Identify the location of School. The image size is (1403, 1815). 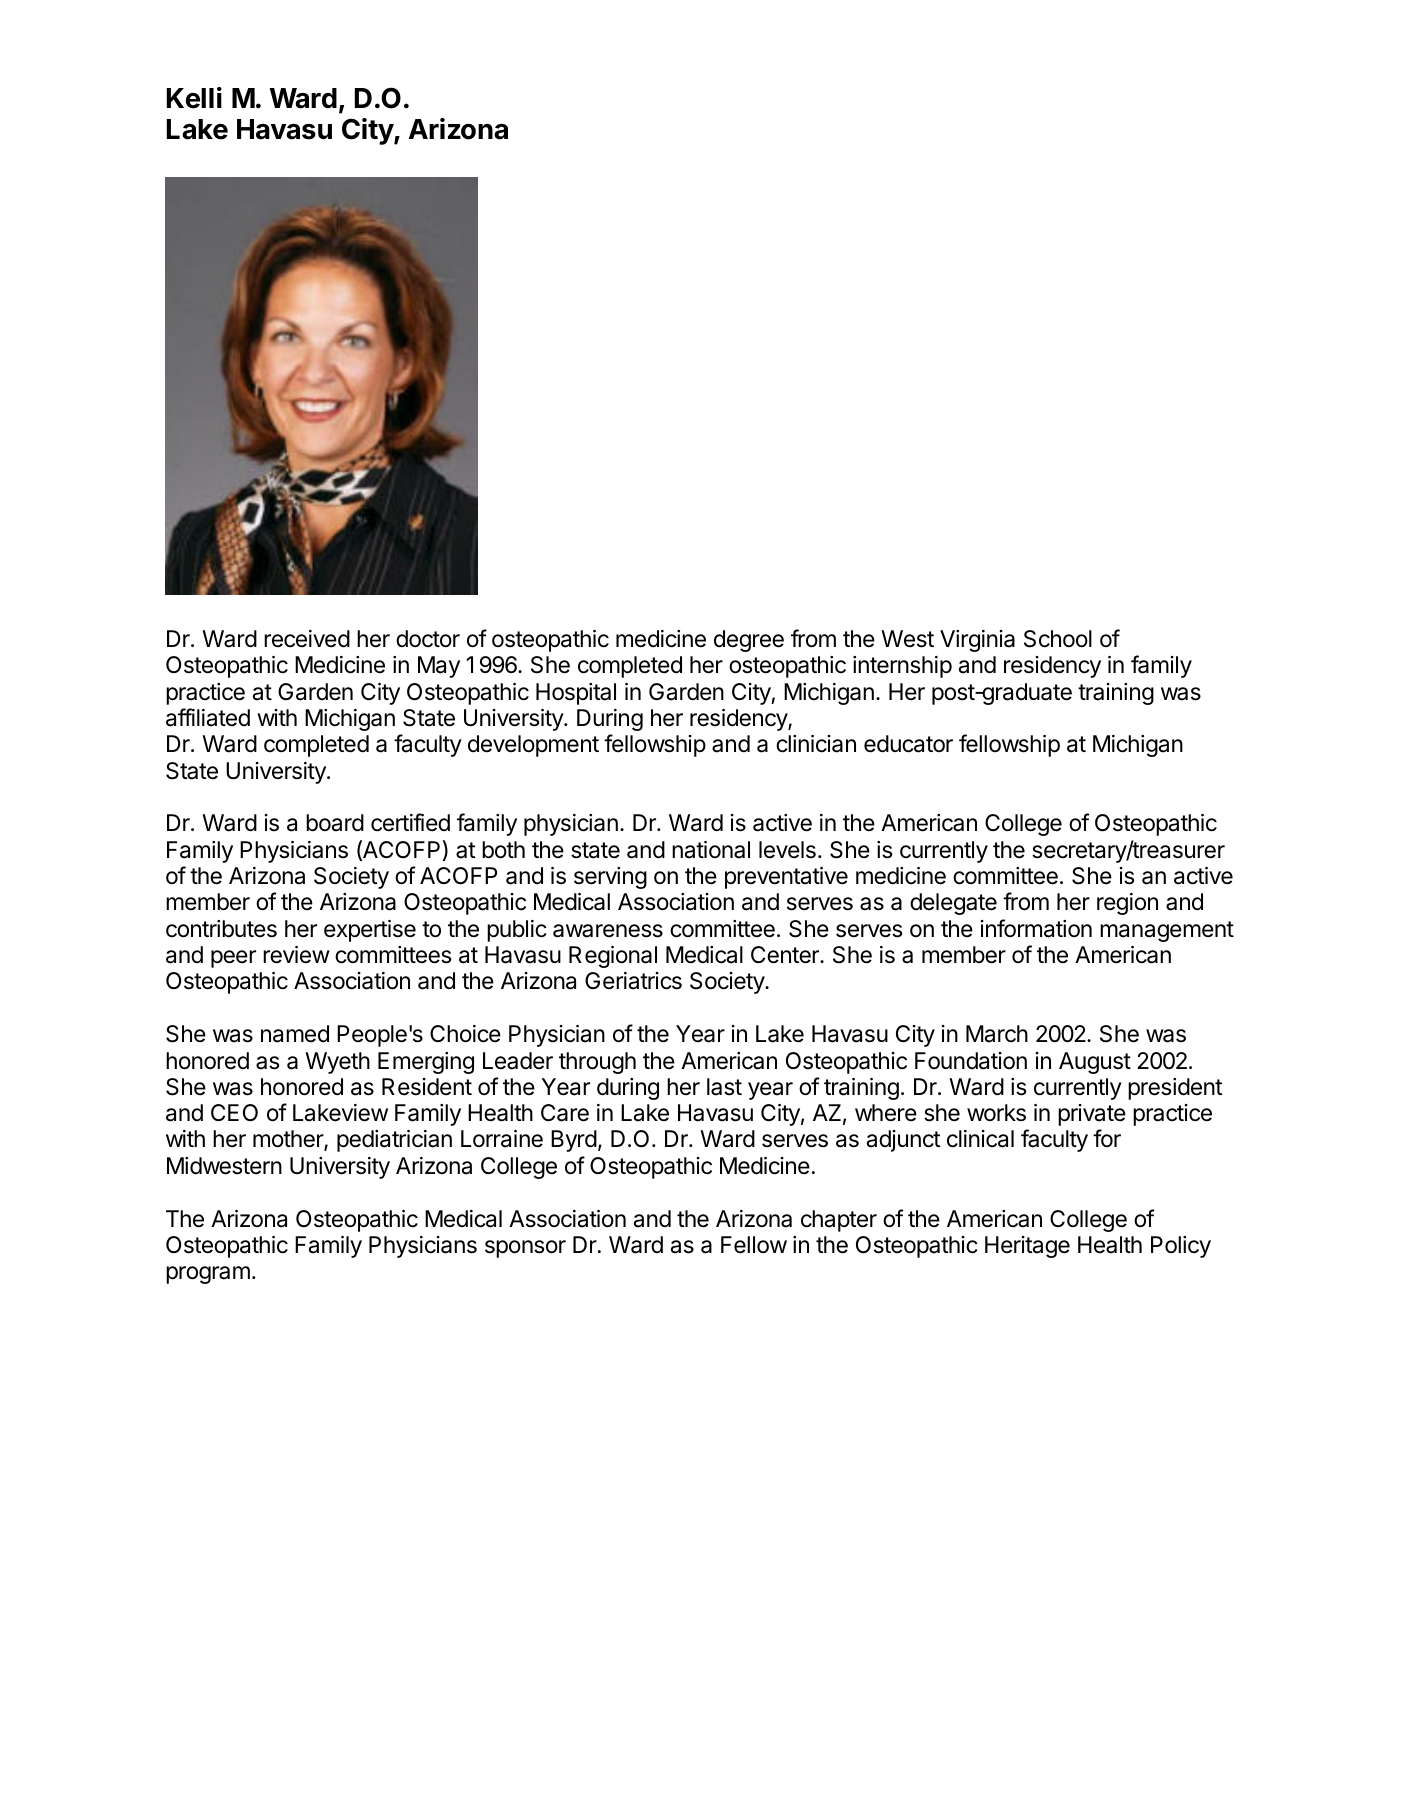
(1058, 639).
